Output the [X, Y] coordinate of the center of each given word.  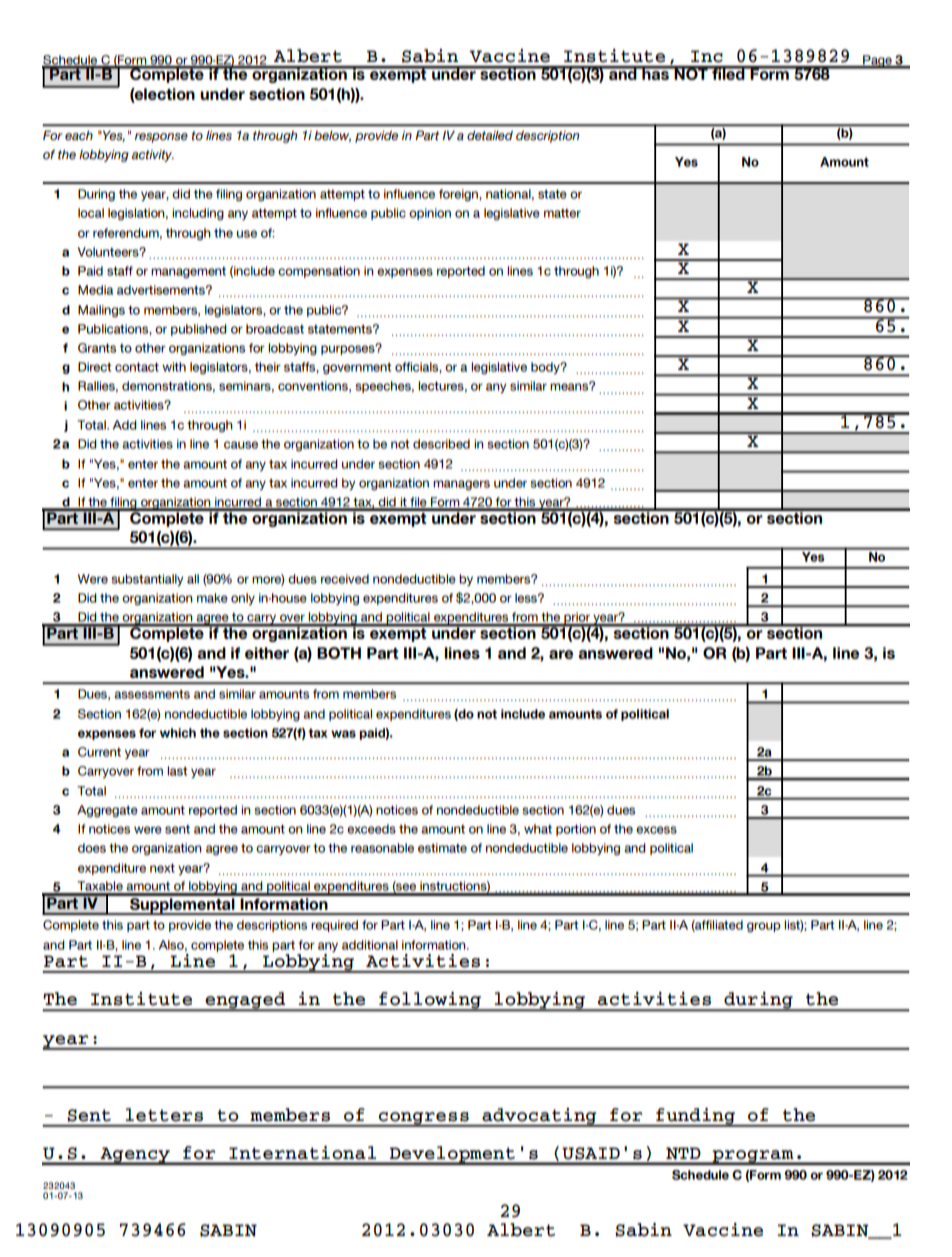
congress [424, 1119]
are [561, 654]
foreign [459, 195]
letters [164, 1115]
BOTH [339, 653]
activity [152, 156]
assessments [152, 694]
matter [562, 213]
